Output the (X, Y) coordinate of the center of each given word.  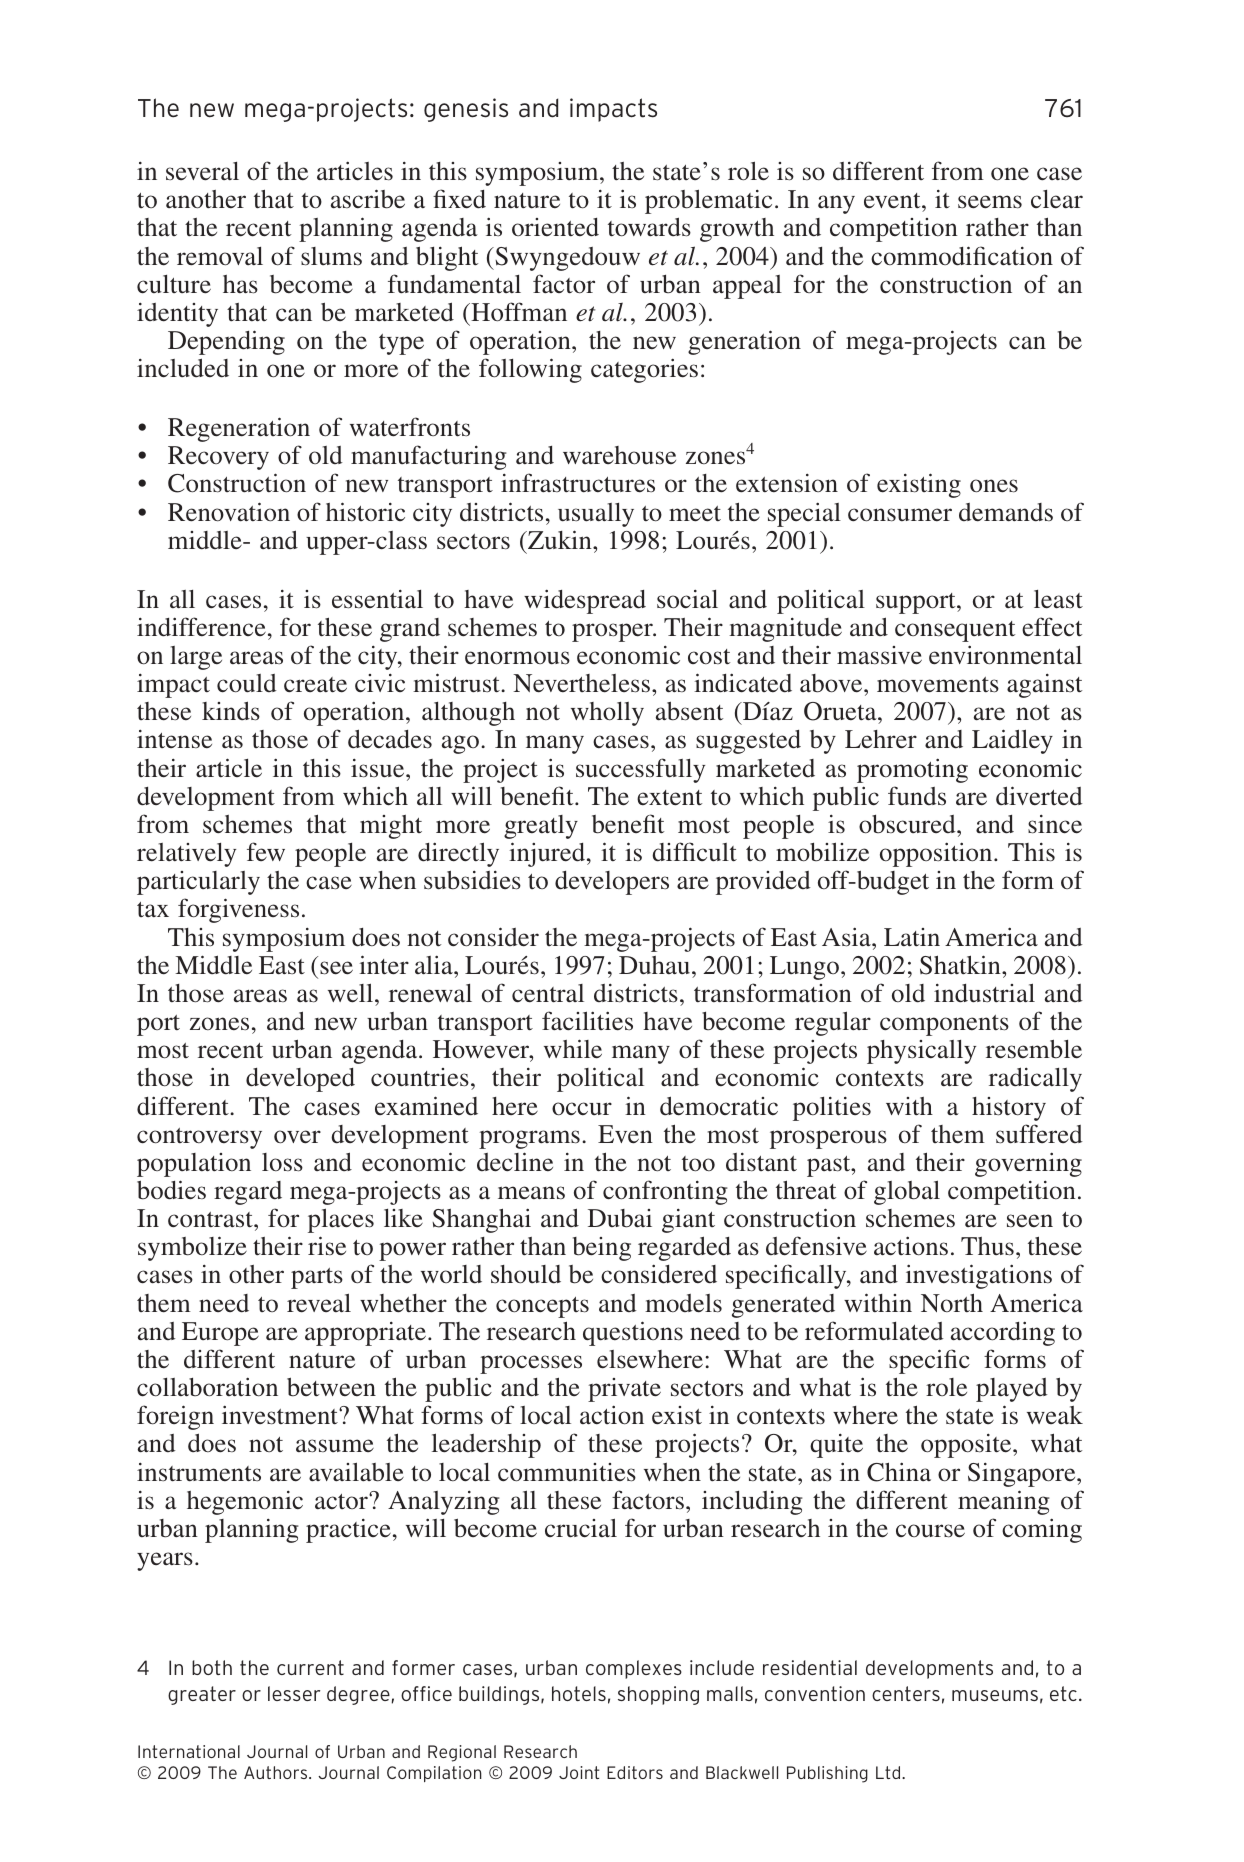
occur (582, 1109)
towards (649, 227)
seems (990, 202)
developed (300, 1080)
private (624, 1390)
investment (281, 1415)
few (266, 851)
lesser (294, 1693)
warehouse (619, 455)
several (202, 171)
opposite (967, 1446)
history (1009, 1109)
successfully (640, 770)
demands (1006, 512)
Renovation (229, 512)
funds (917, 796)
